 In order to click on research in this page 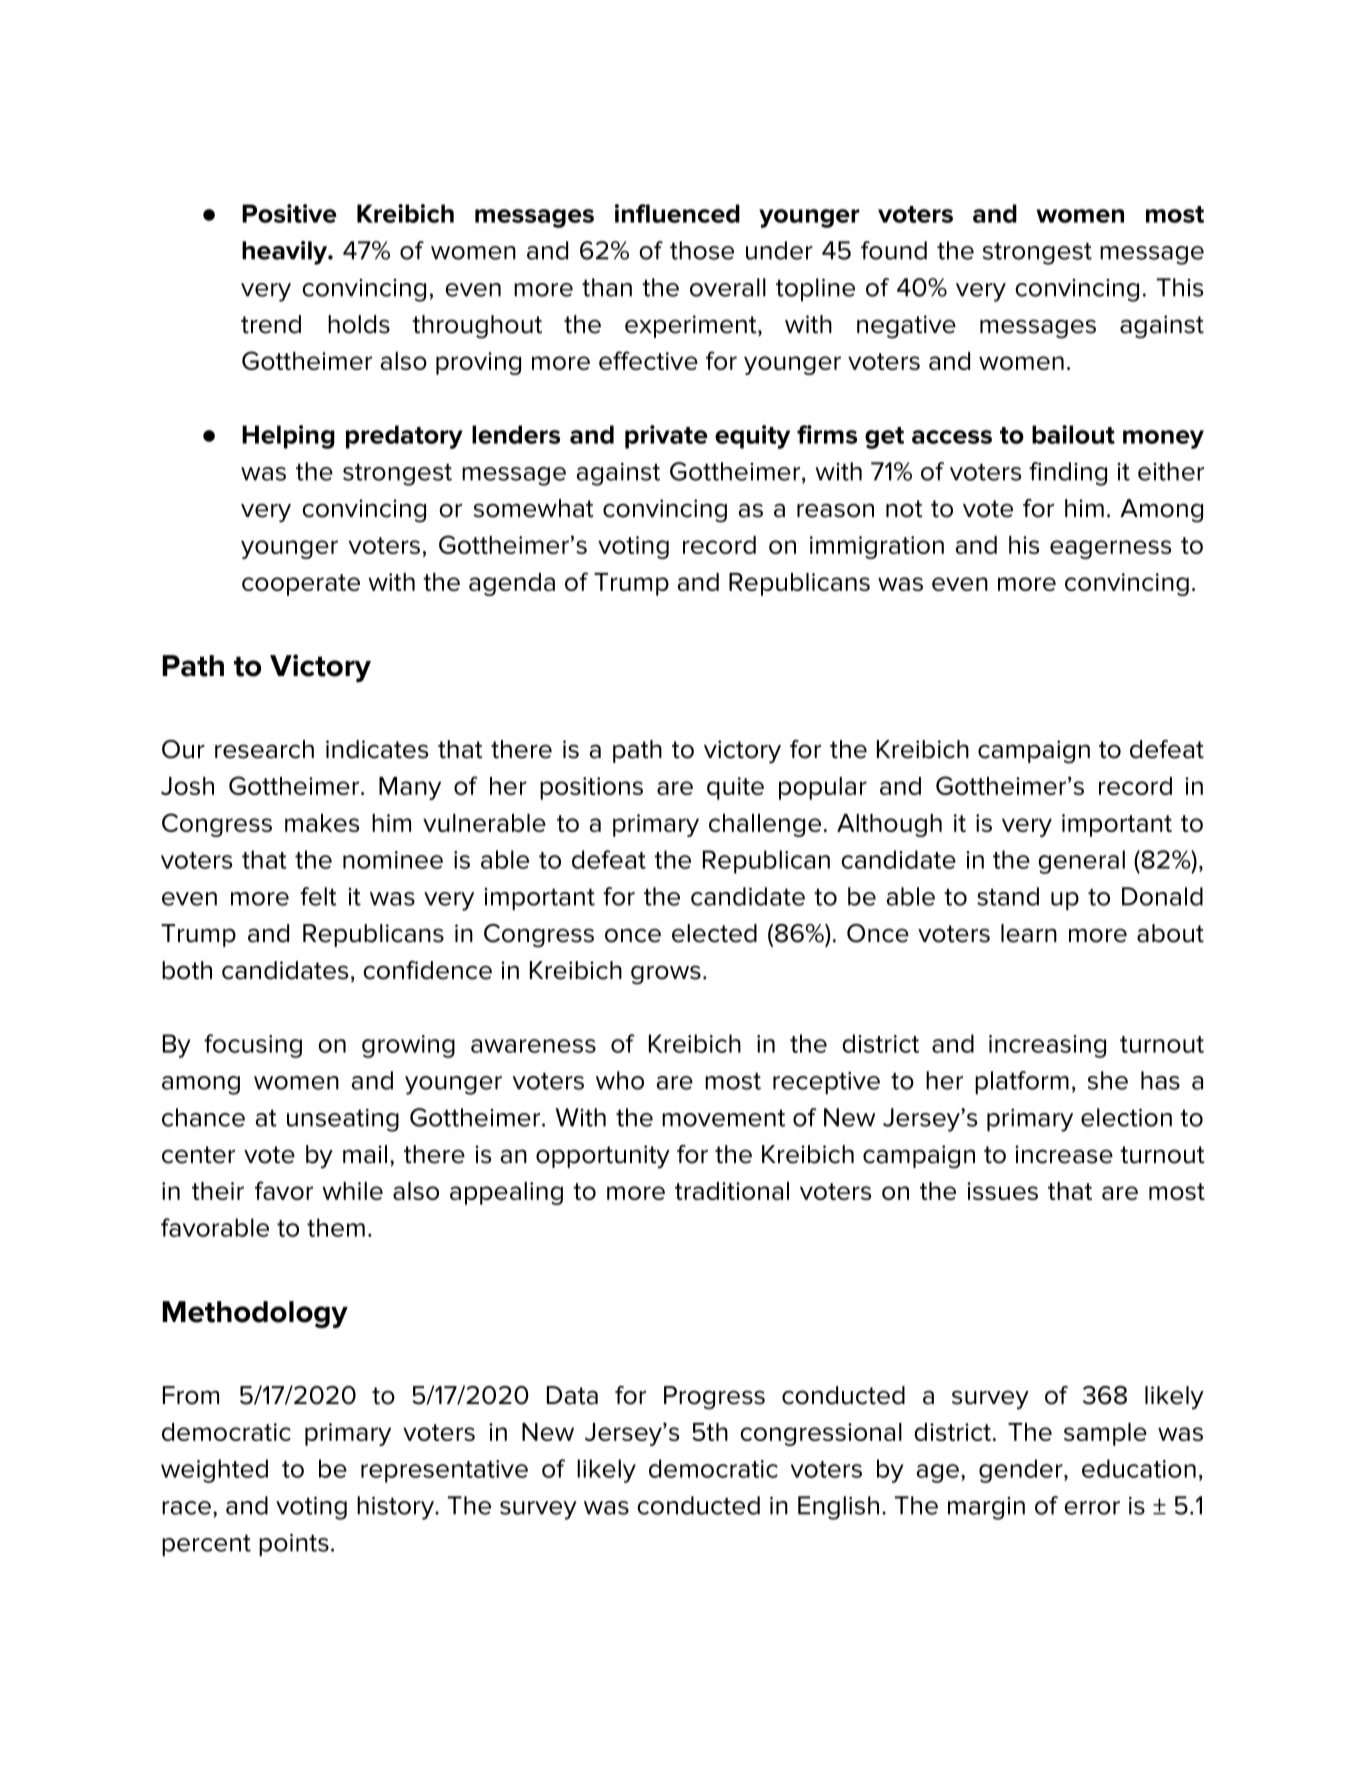, I will do `click(264, 749)`.
